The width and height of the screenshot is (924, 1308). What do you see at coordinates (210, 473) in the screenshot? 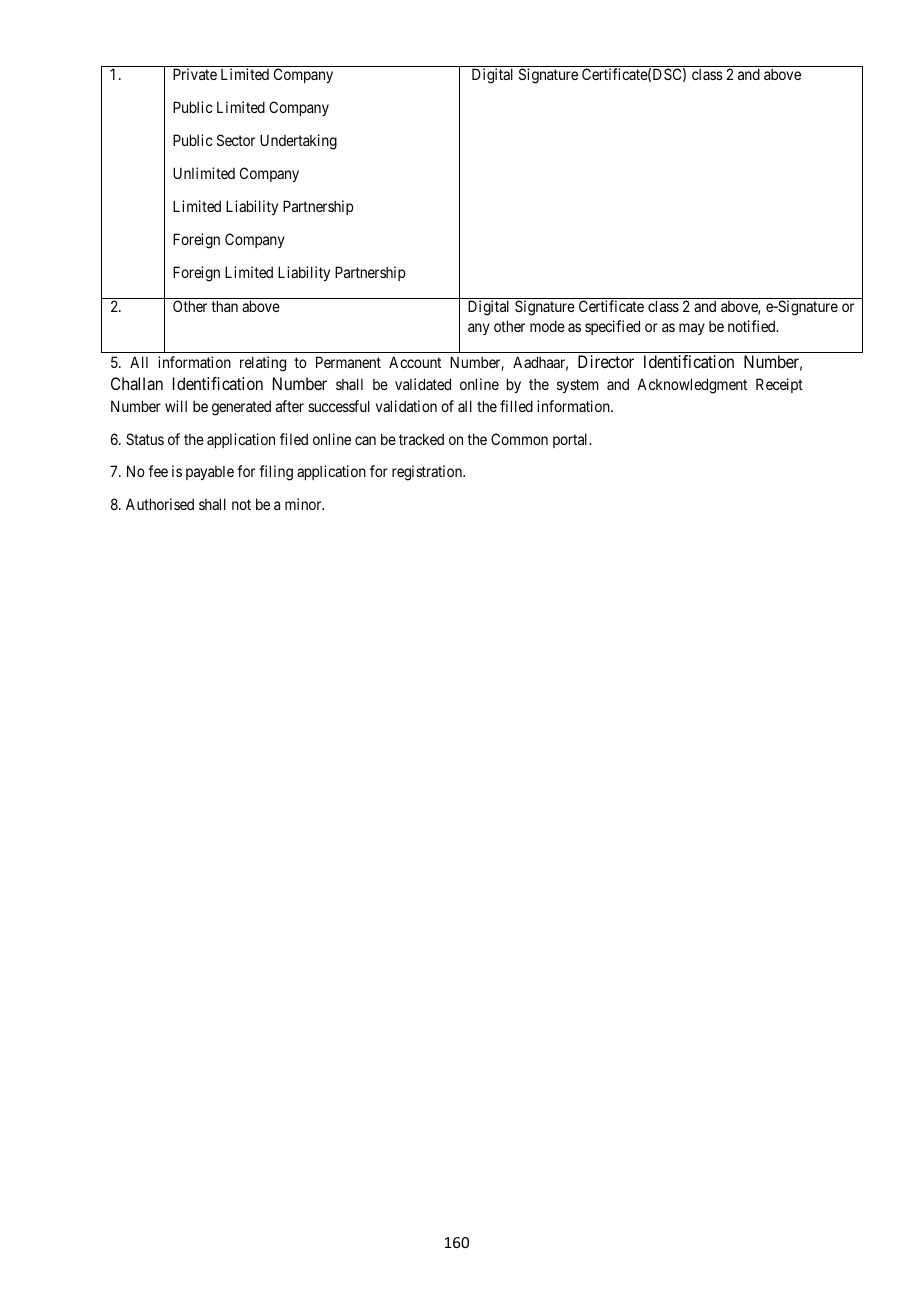
I see `payable` at bounding box center [210, 473].
